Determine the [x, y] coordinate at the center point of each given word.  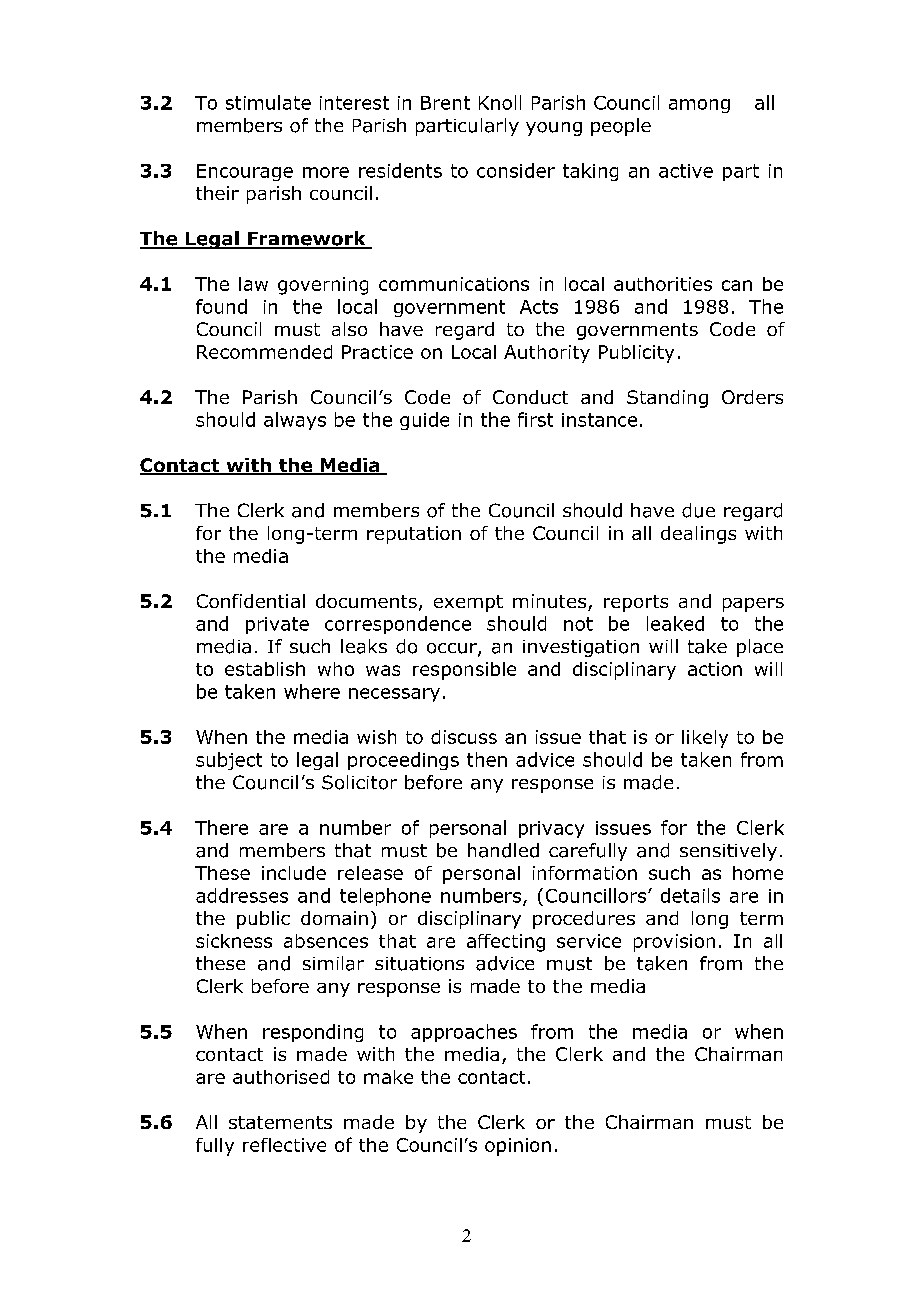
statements [280, 1122]
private [277, 625]
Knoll [500, 102]
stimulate [268, 102]
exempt [468, 603]
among [699, 106]
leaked [675, 623]
